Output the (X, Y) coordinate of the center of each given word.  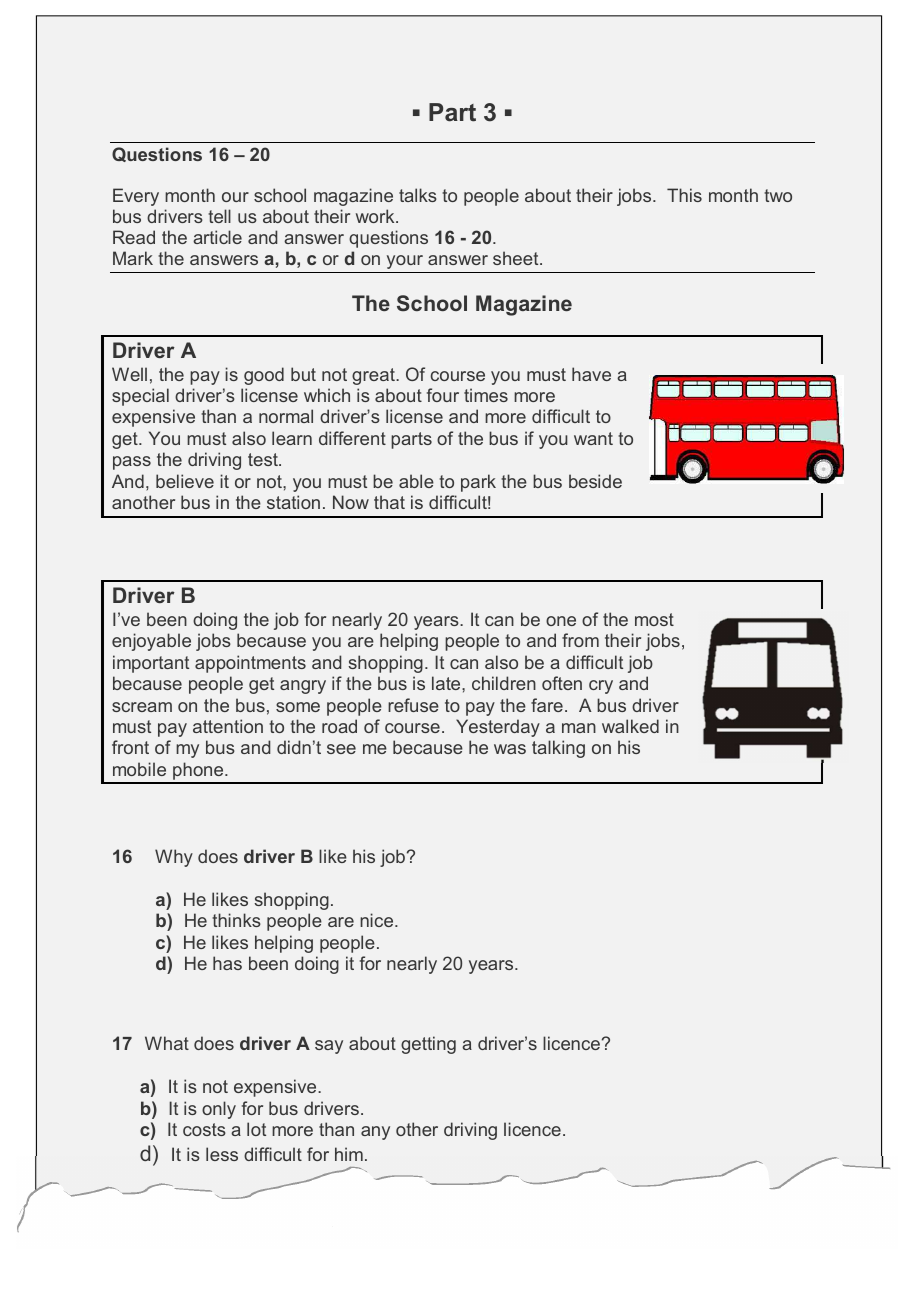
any (375, 1133)
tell (219, 216)
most (654, 619)
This (684, 195)
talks (418, 195)
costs (204, 1129)
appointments (250, 664)
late (447, 683)
